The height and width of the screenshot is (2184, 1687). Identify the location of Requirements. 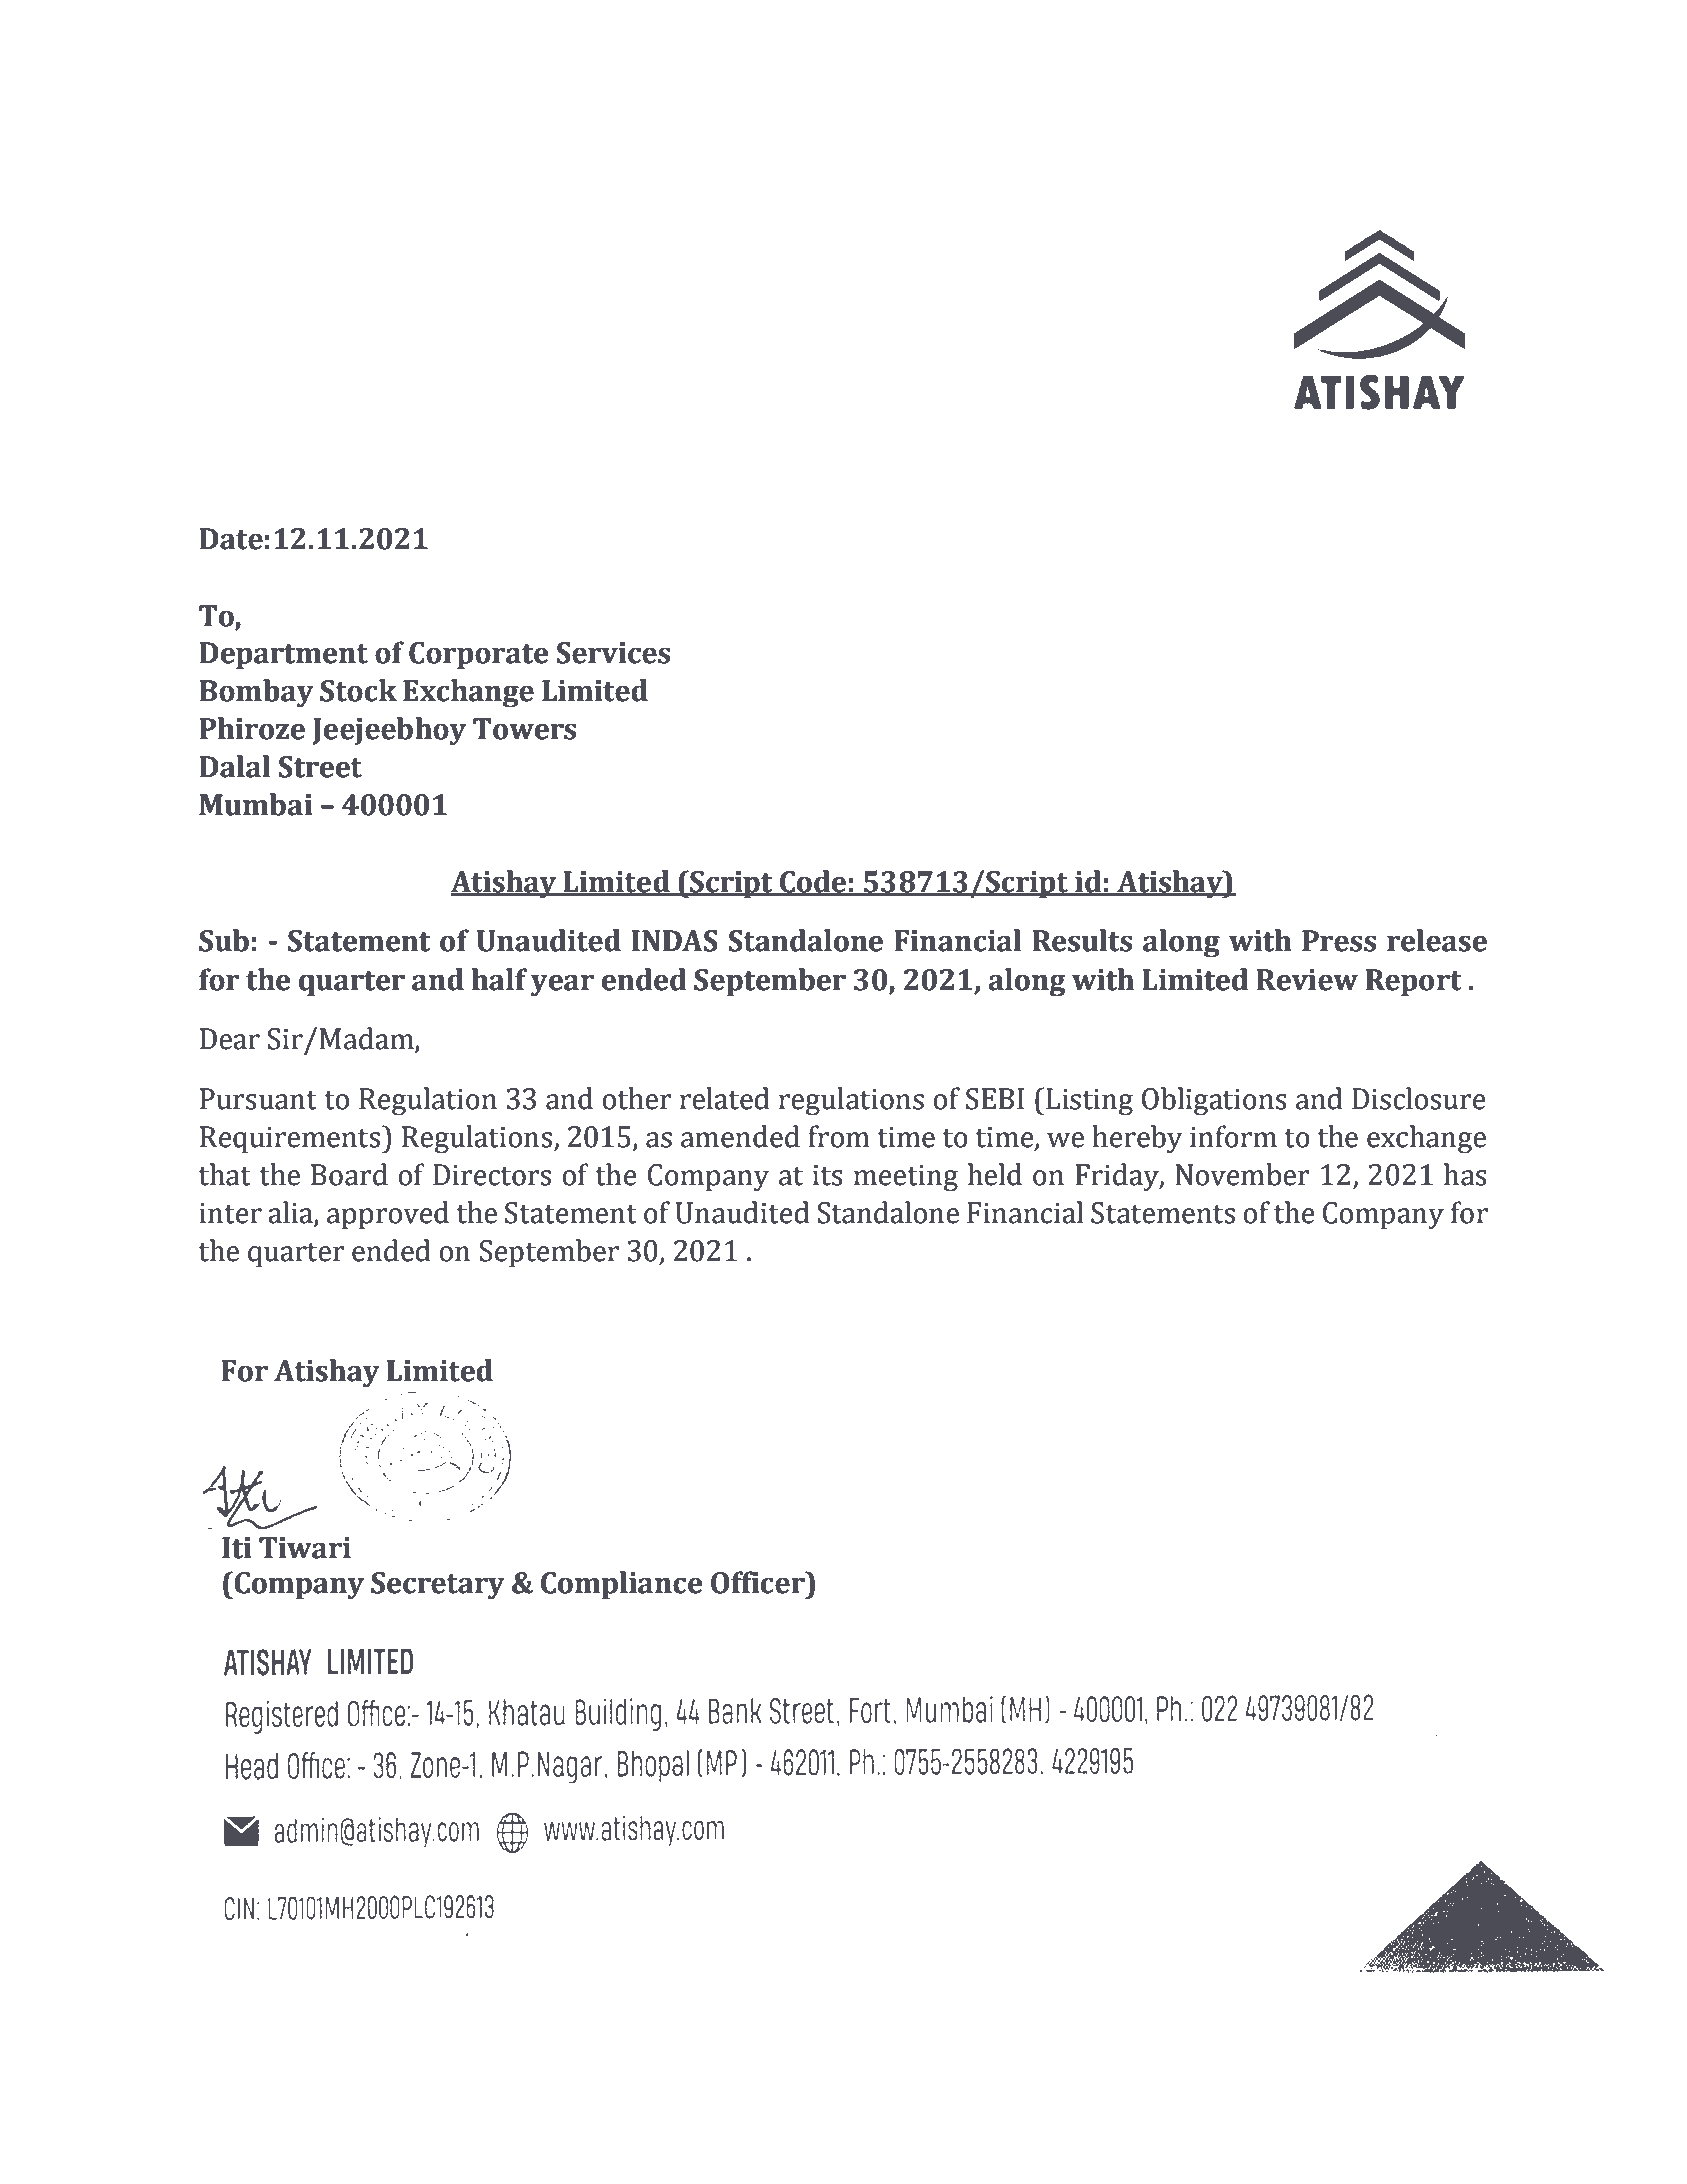
(291, 1139).
